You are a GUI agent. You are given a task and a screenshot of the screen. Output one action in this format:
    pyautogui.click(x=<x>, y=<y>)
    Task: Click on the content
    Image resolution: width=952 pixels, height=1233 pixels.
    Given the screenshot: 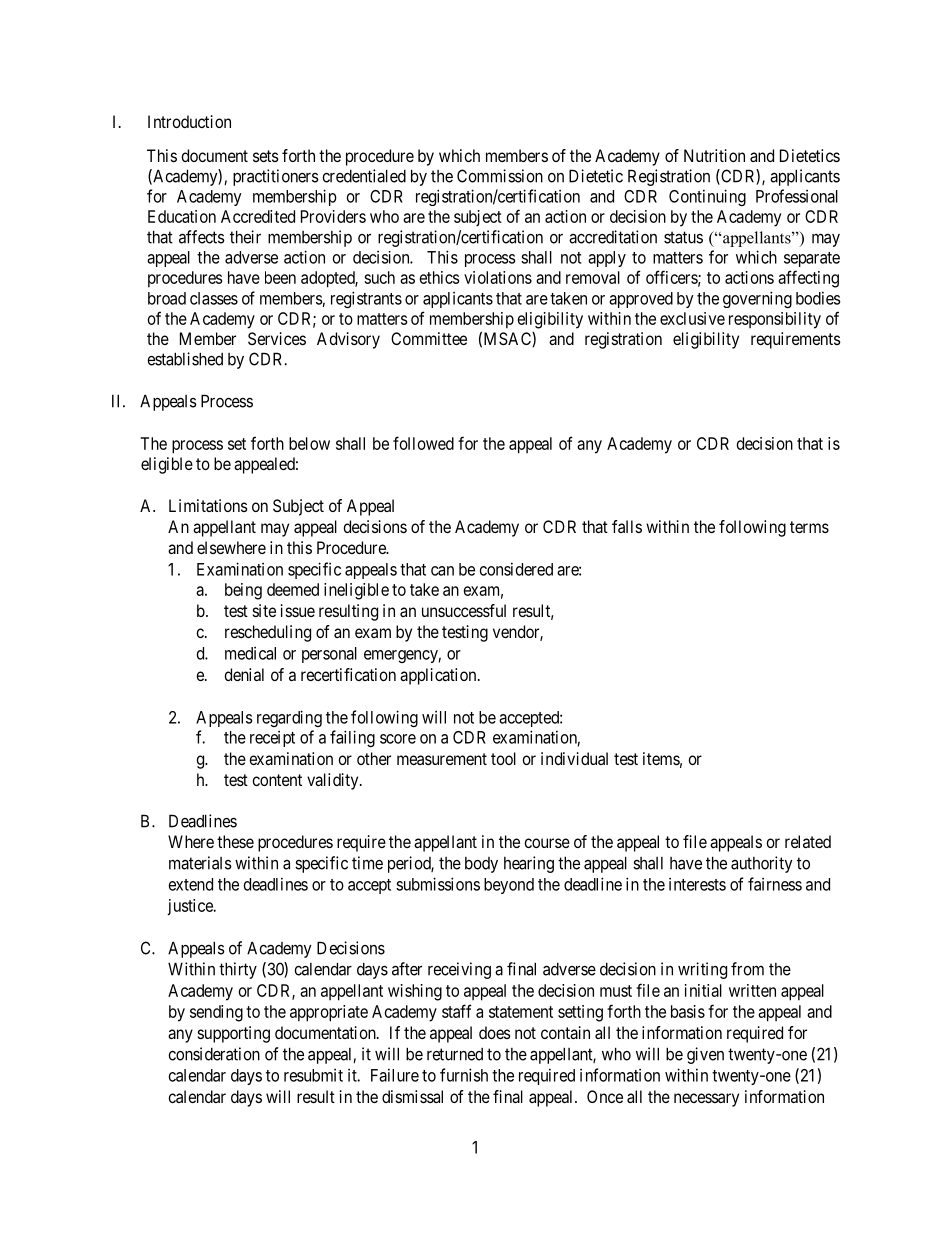 What is the action you would take?
    pyautogui.click(x=277, y=780)
